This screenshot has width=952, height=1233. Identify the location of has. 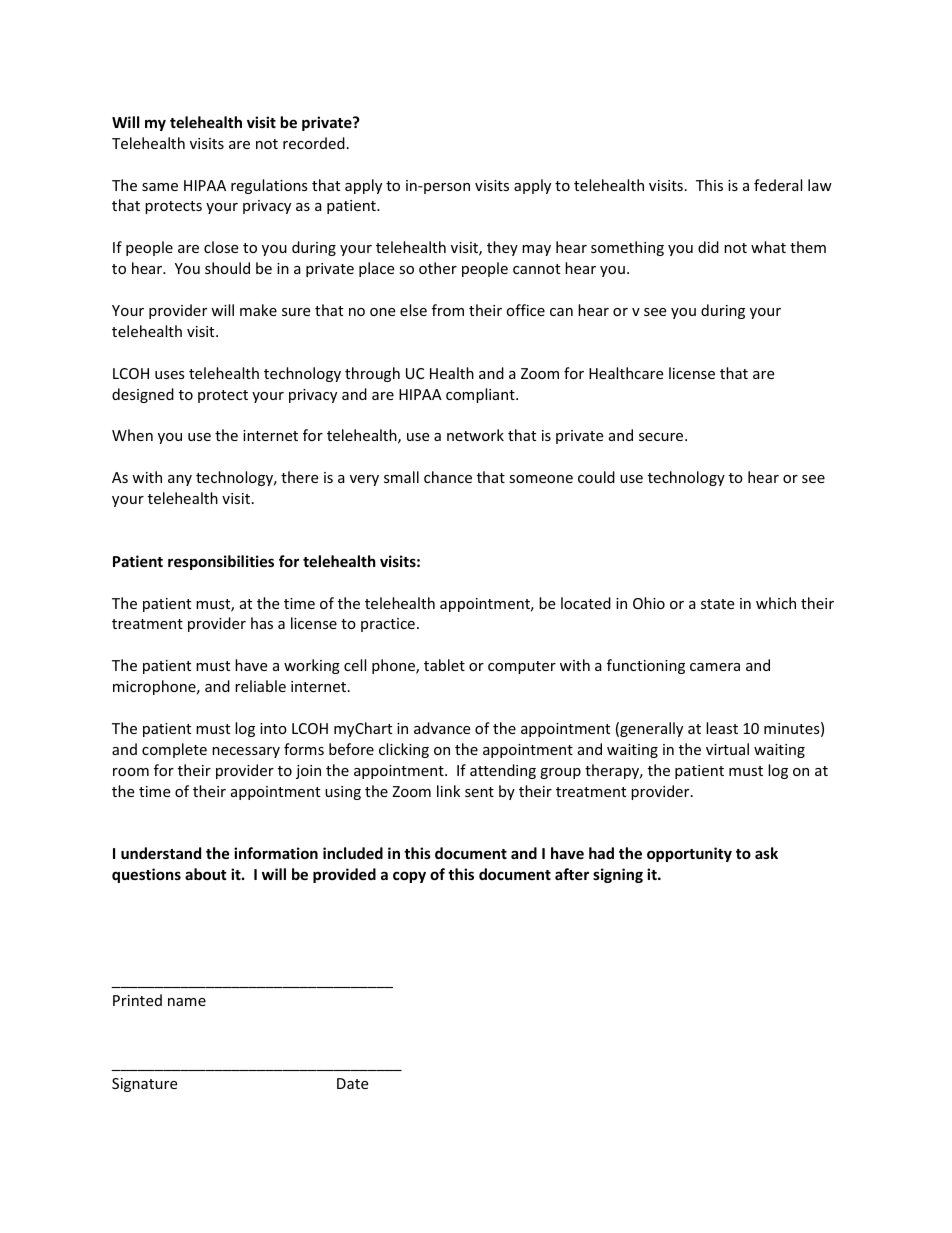
(262, 623).
